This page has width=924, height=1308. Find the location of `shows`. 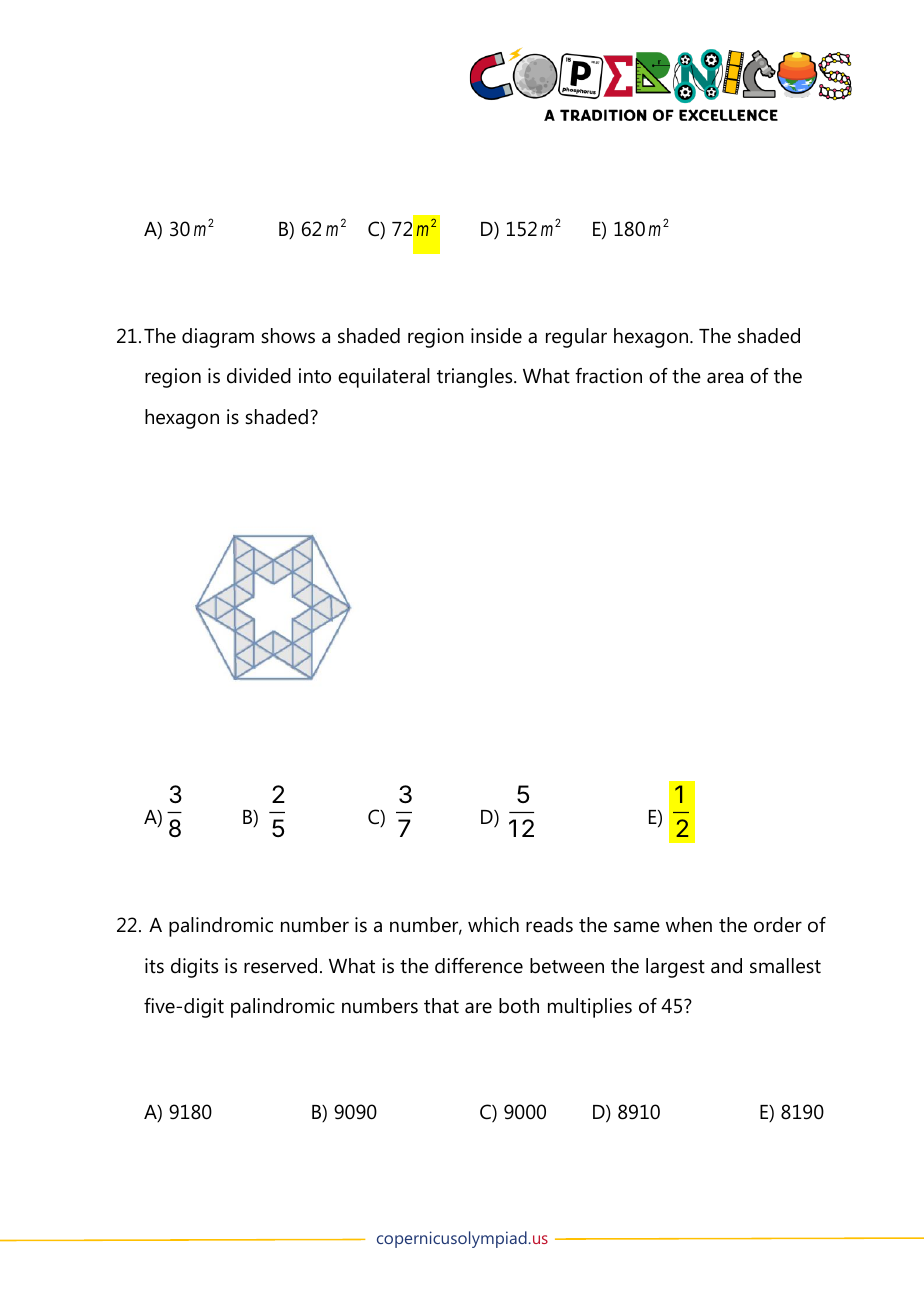

shows is located at coordinates (288, 336).
